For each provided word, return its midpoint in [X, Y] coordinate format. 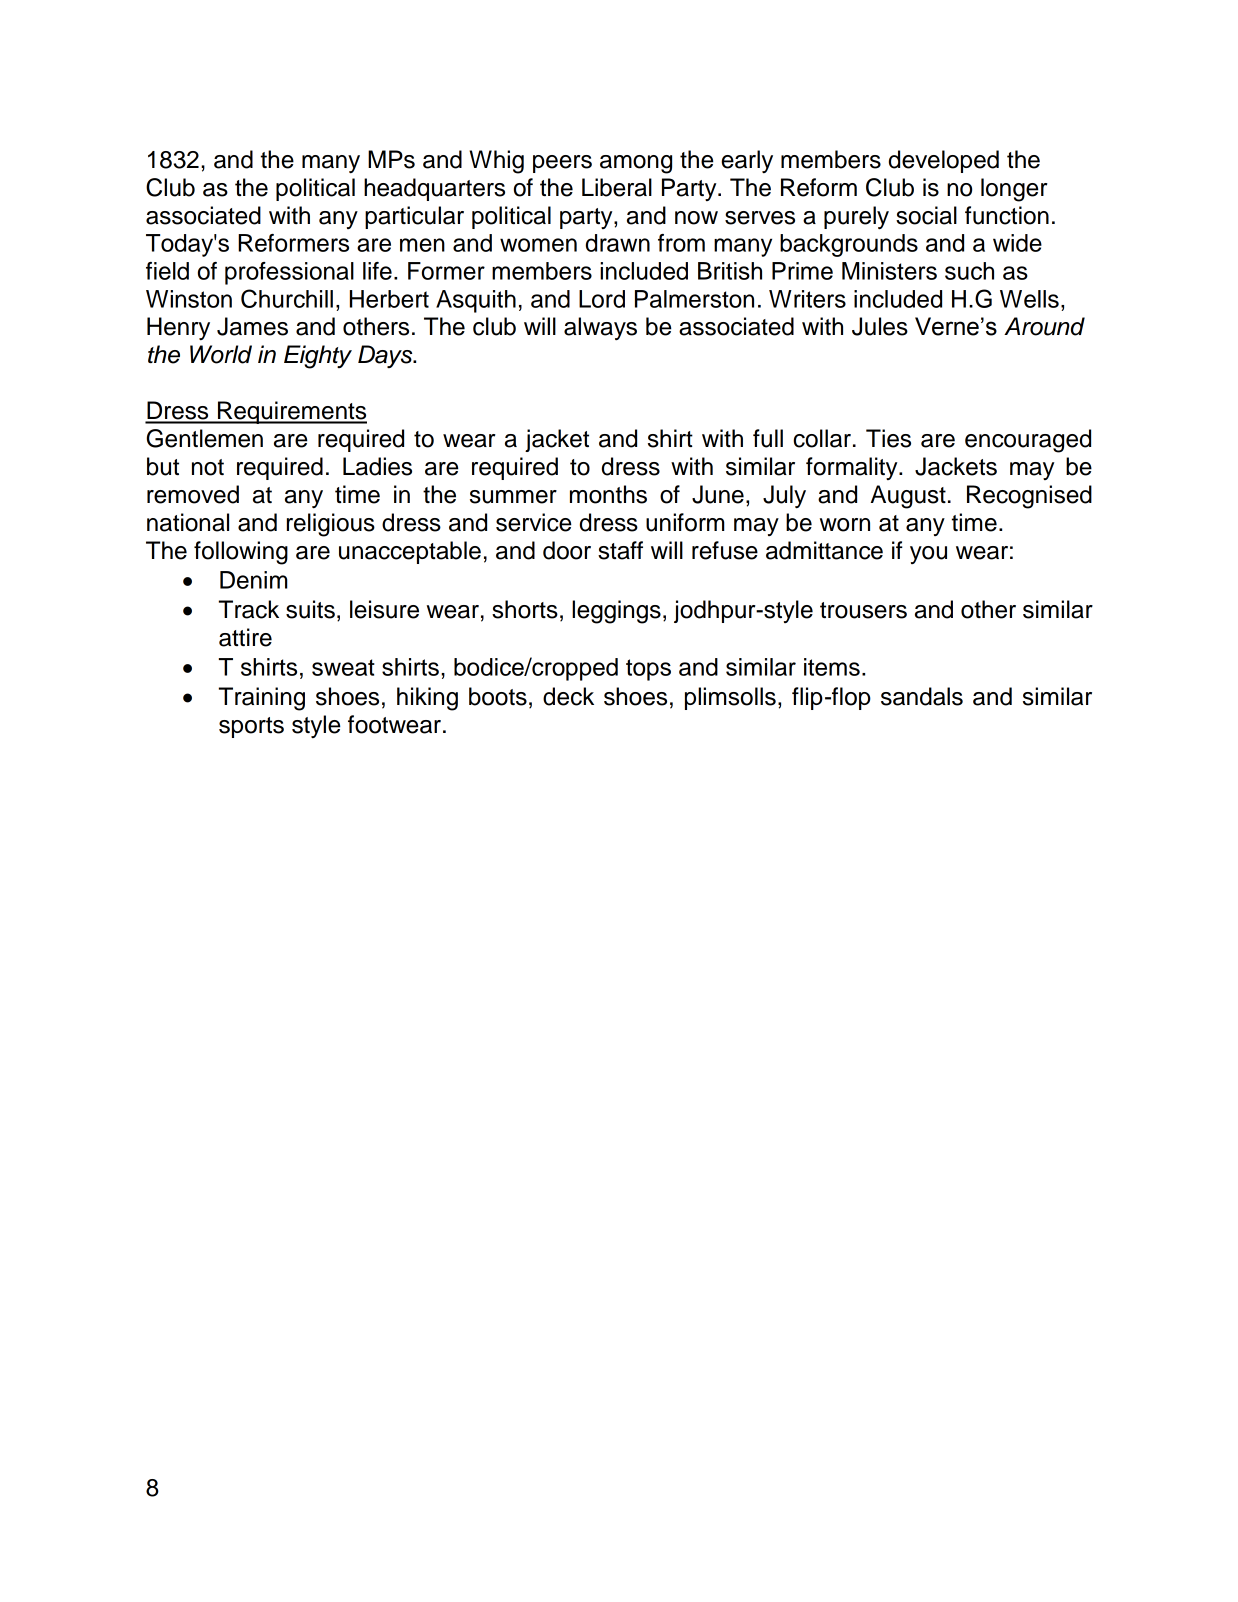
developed [944, 161]
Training [262, 699]
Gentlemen [205, 438]
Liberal [617, 187]
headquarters [434, 189]
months [608, 494]
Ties [888, 438]
